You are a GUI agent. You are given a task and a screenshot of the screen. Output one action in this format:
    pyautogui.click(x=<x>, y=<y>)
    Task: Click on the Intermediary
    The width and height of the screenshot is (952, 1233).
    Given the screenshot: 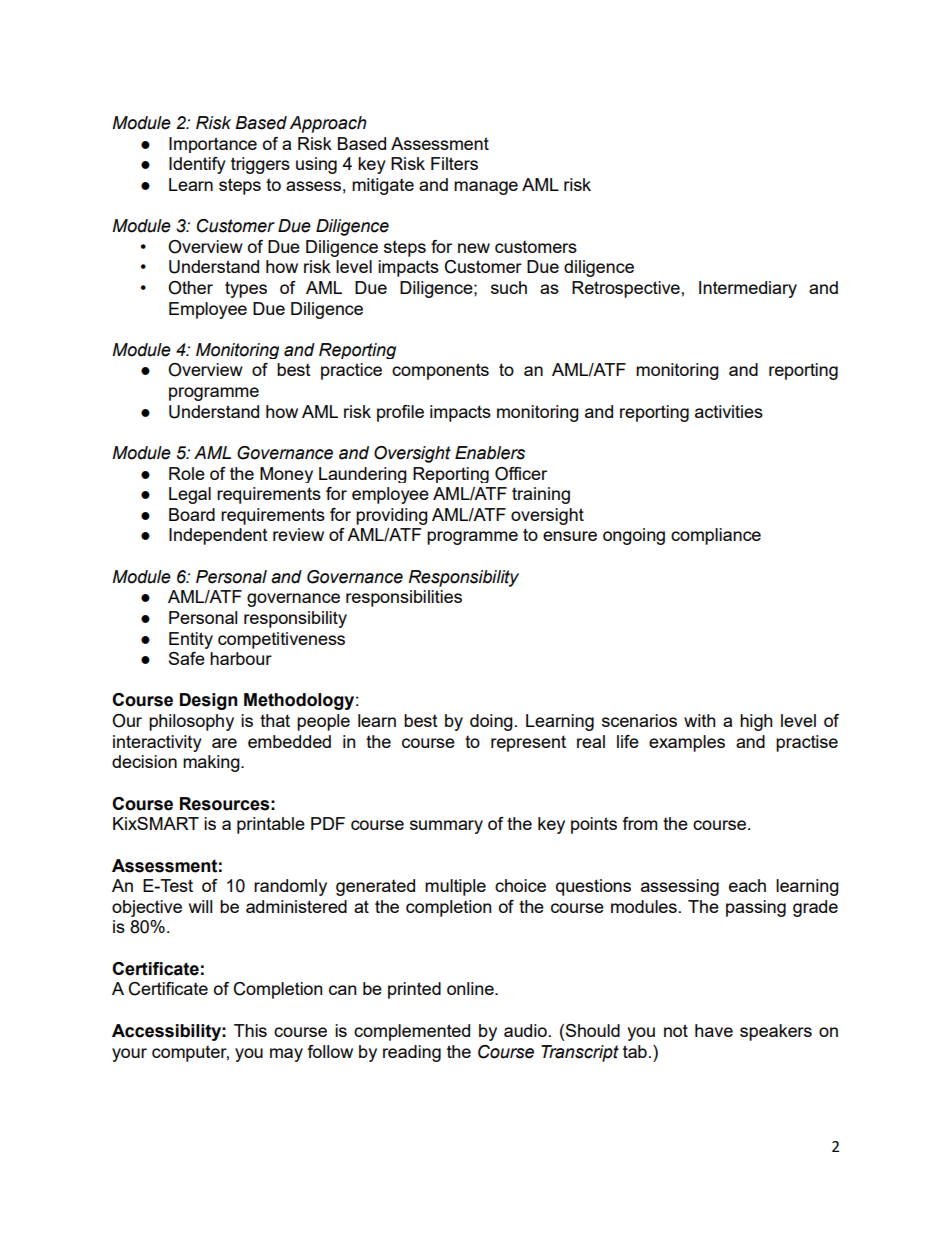 What is the action you would take?
    pyautogui.click(x=748, y=289)
